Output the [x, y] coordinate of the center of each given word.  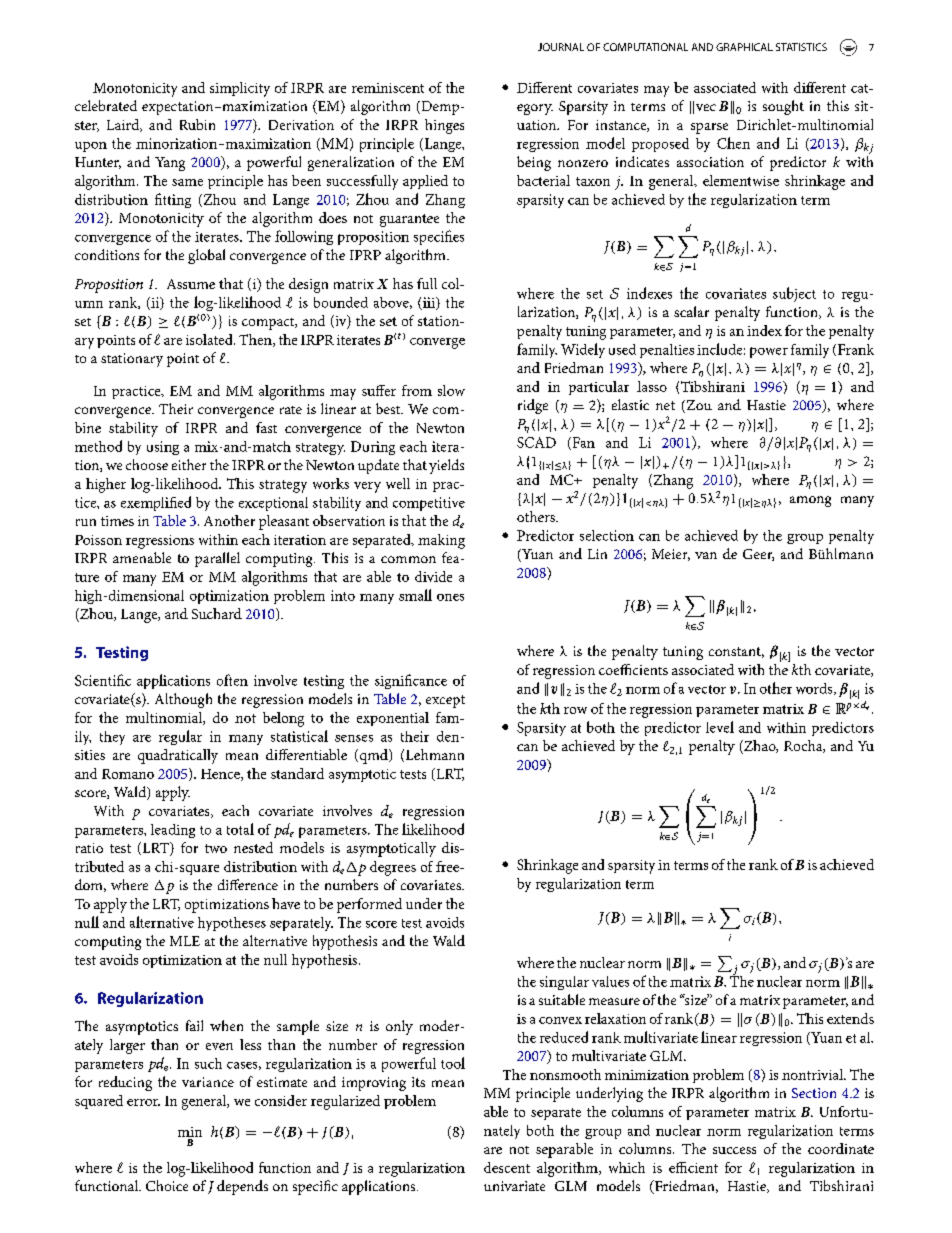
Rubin [197, 124]
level [720, 727]
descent [507, 1167]
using [163, 448]
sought [783, 107]
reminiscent [388, 88]
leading [173, 831]
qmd [373, 756]
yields [446, 466]
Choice [167, 1185]
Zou [698, 406]
